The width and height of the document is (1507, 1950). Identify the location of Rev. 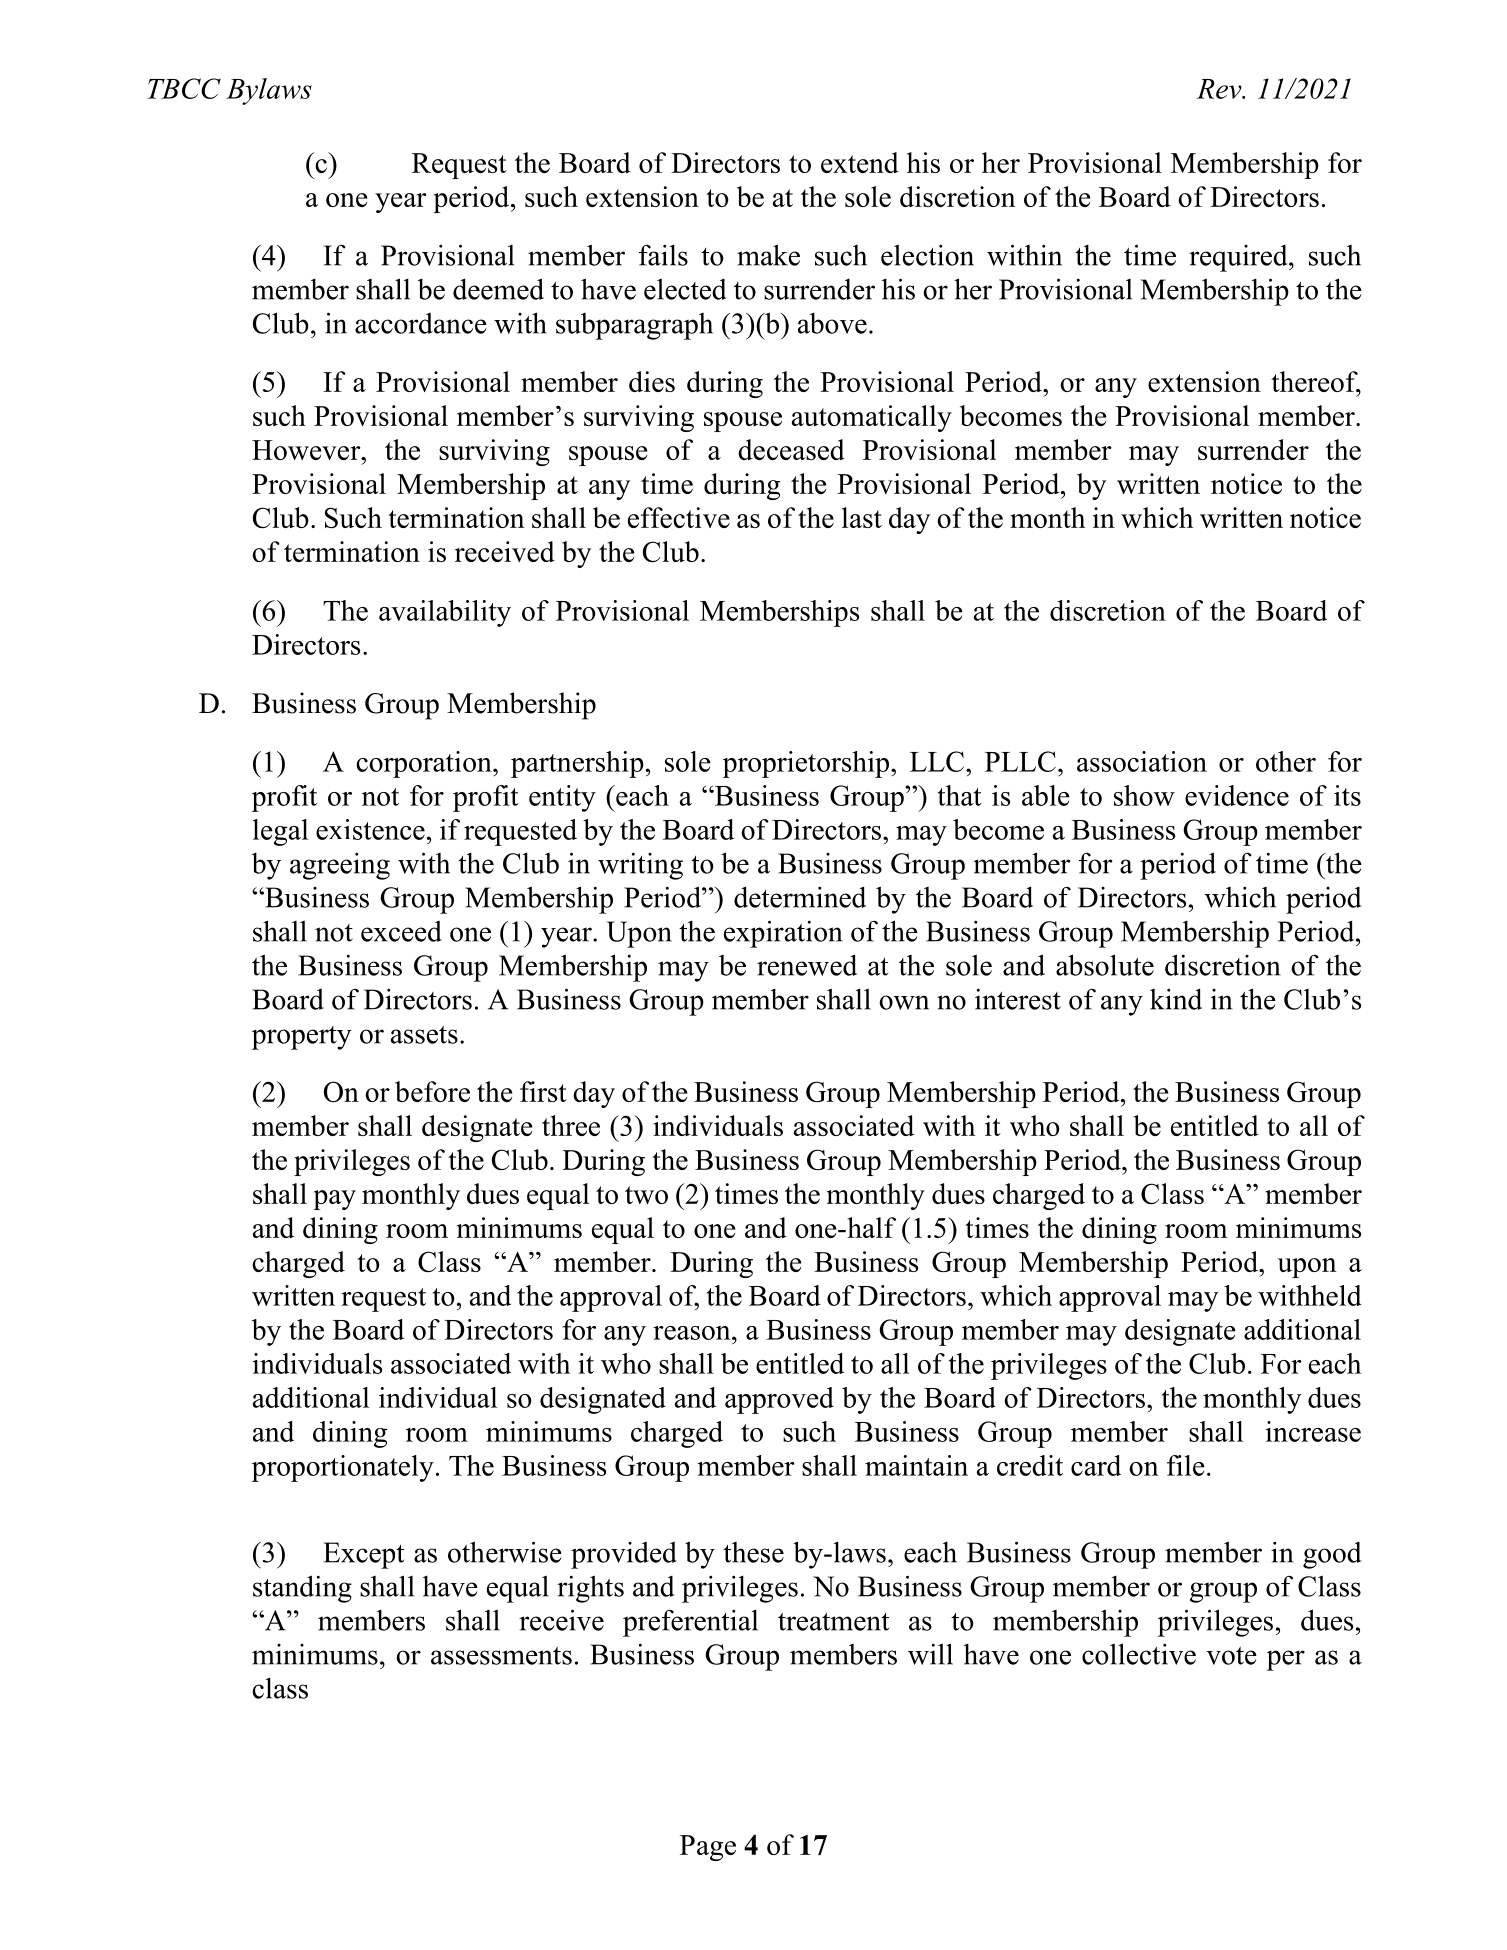
(1220, 89).
